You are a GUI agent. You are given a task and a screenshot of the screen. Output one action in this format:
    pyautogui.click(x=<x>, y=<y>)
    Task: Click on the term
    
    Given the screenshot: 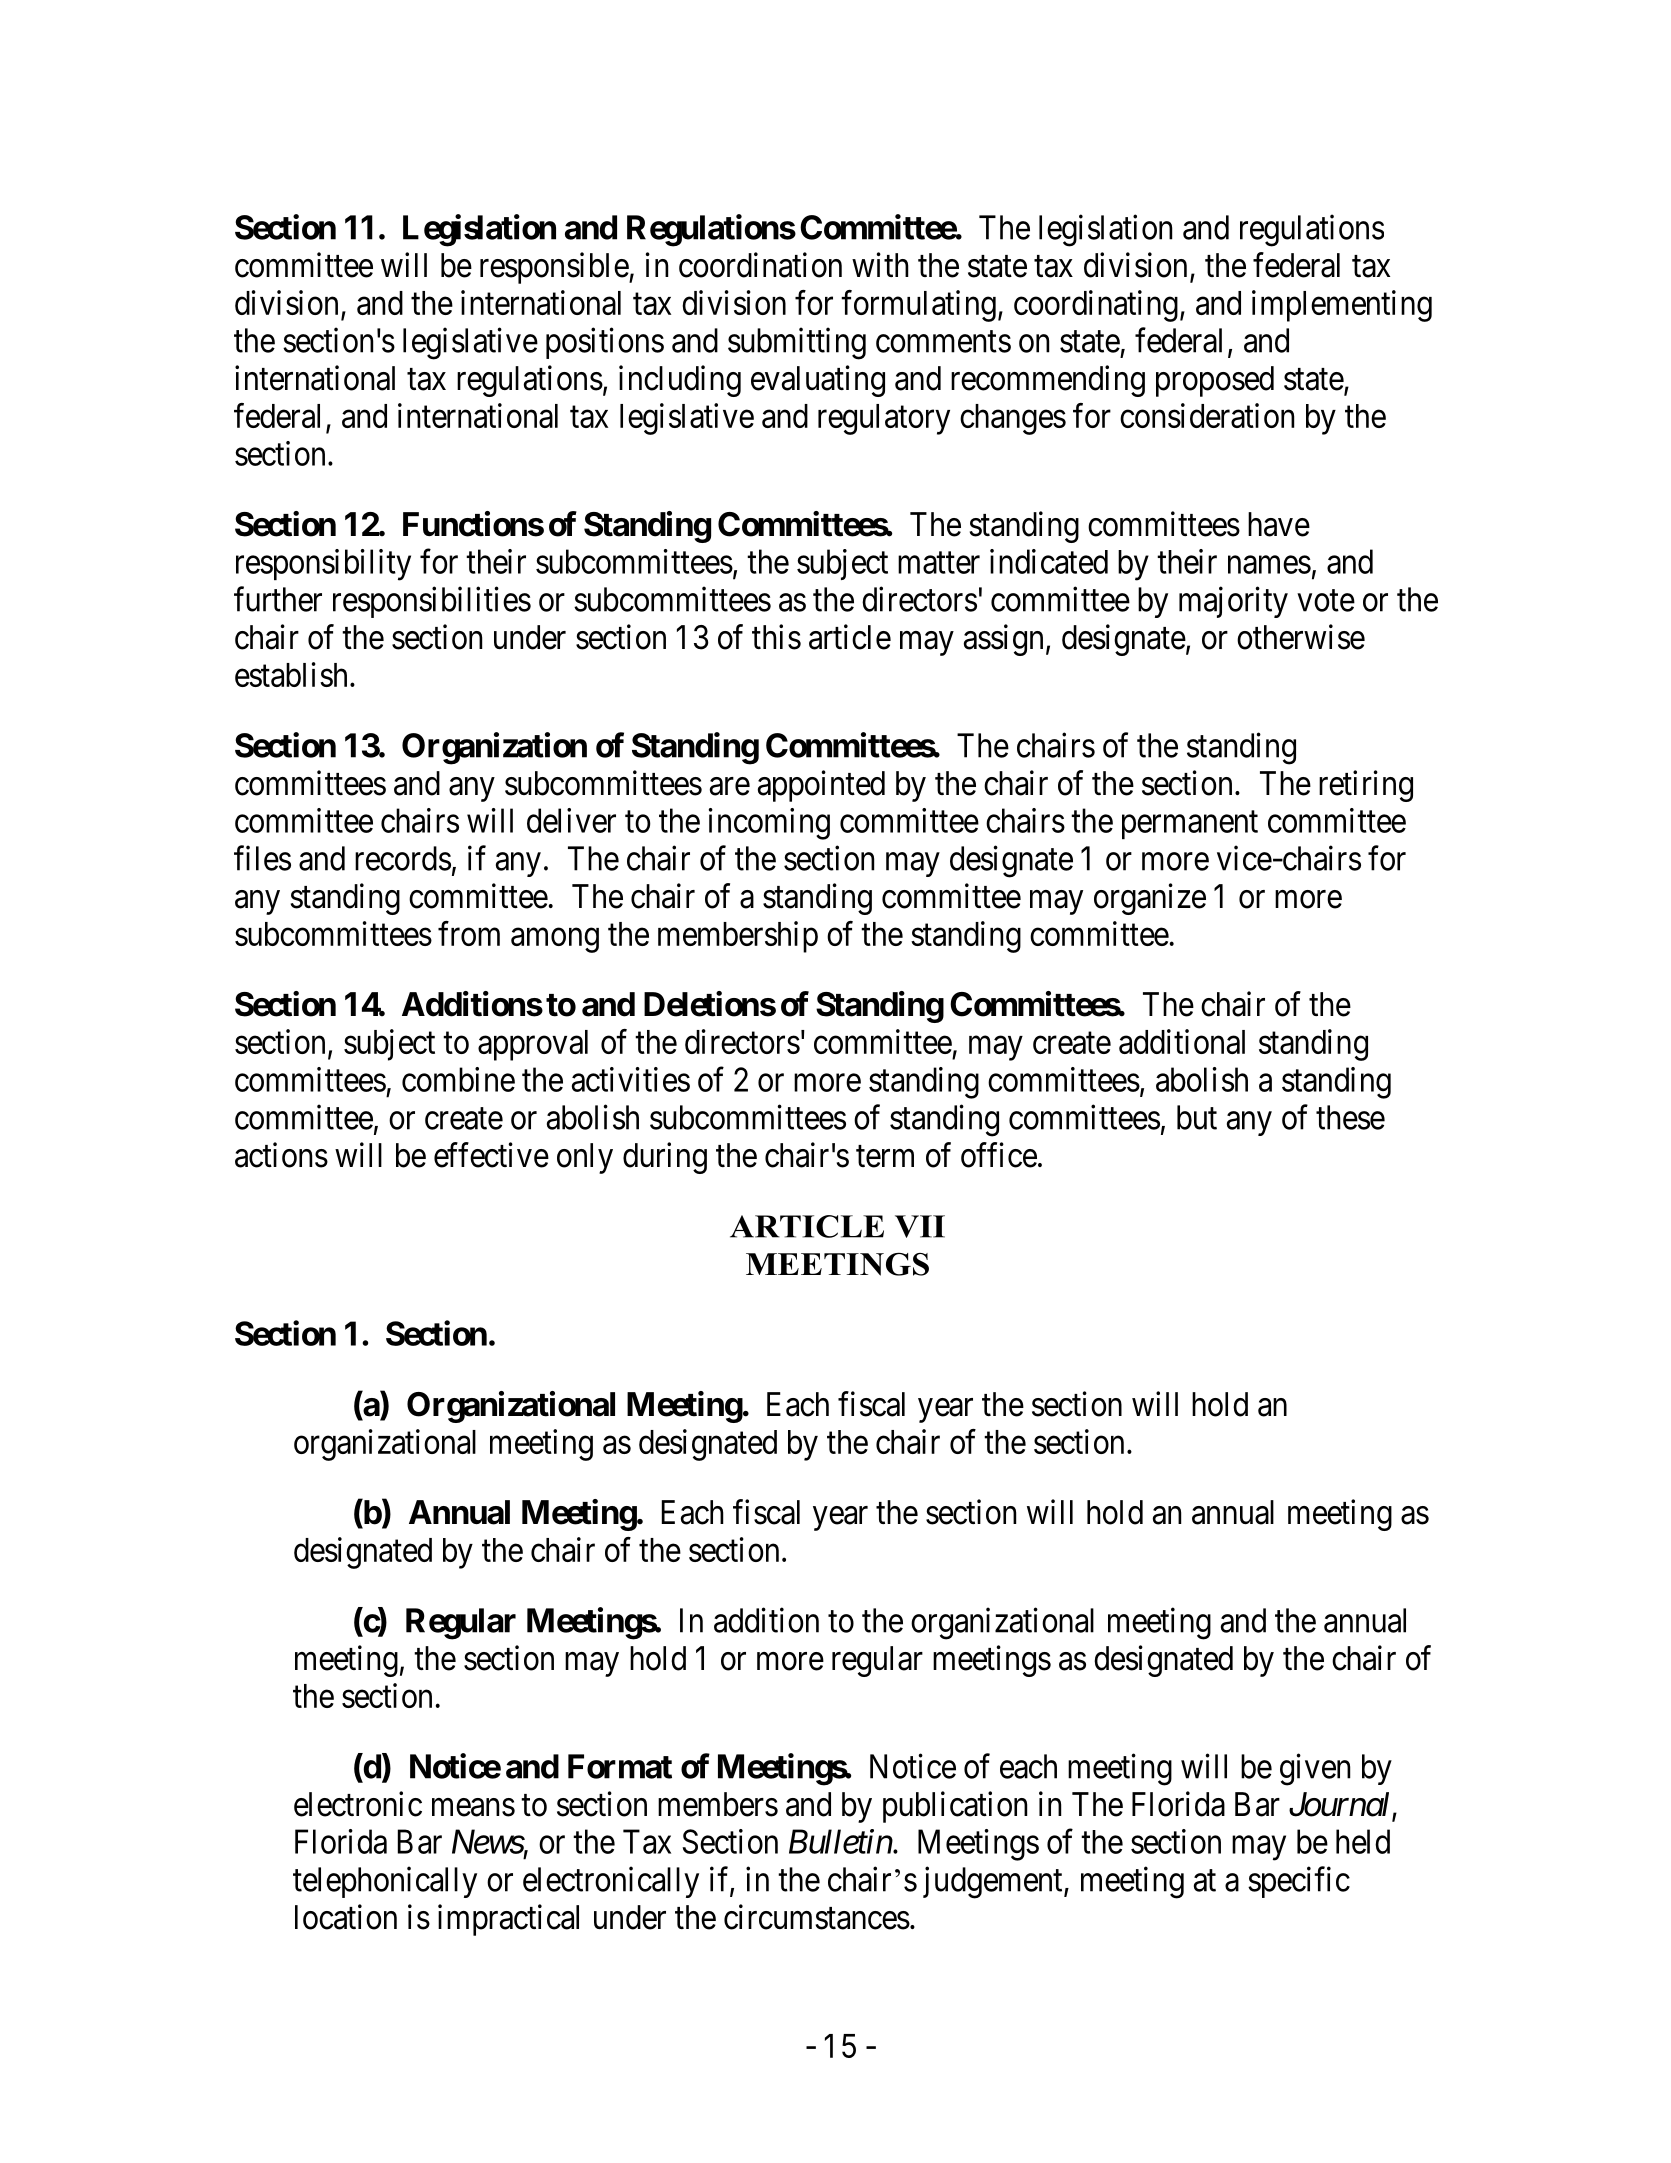 What is the action you would take?
    pyautogui.click(x=885, y=1156)
